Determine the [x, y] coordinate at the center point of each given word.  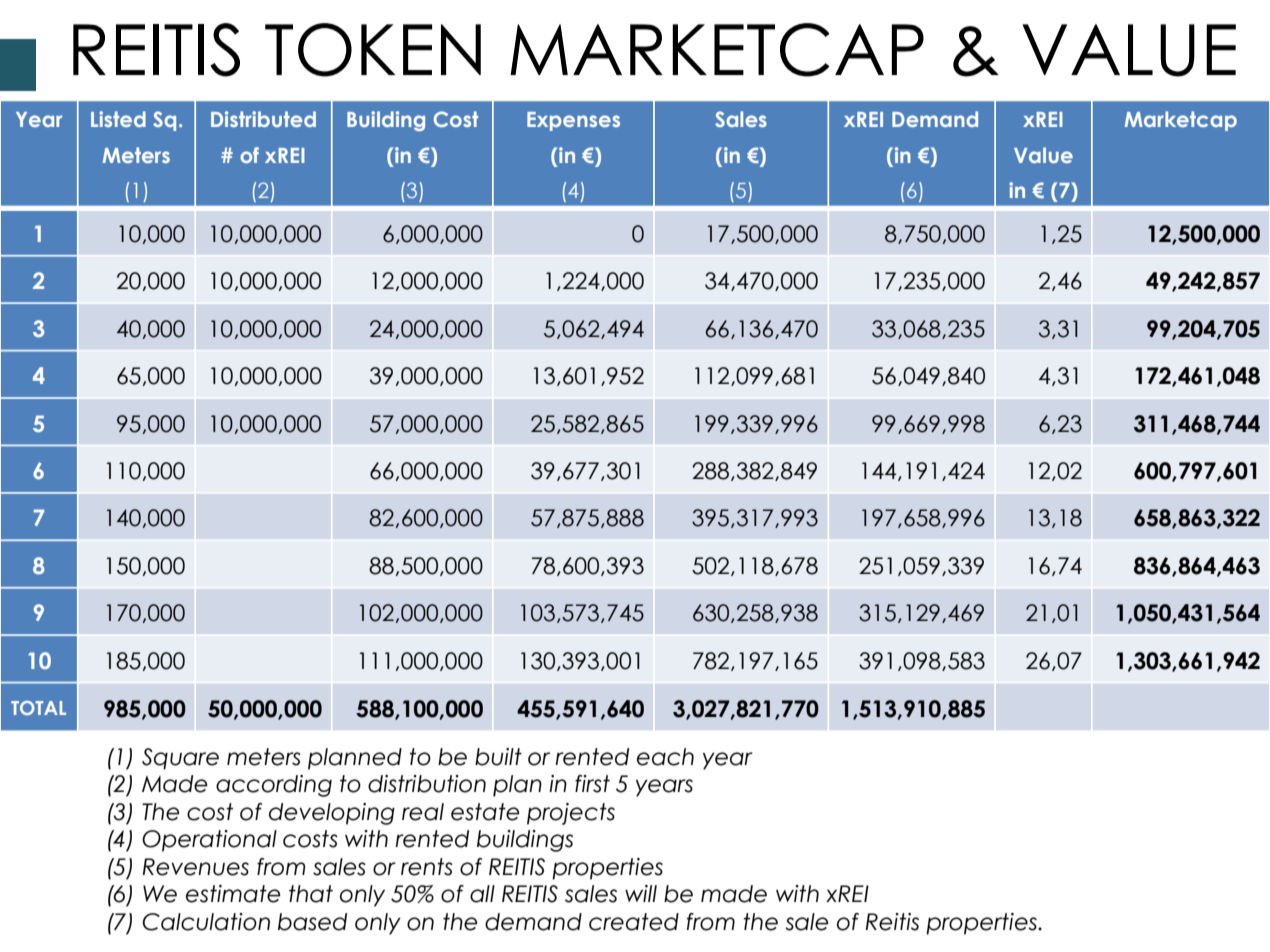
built [498, 757]
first [592, 784]
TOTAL [38, 708]
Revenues [196, 867]
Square [180, 759]
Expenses [573, 121]
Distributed [263, 119]
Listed [118, 119]
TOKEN [373, 50]
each [665, 757]
